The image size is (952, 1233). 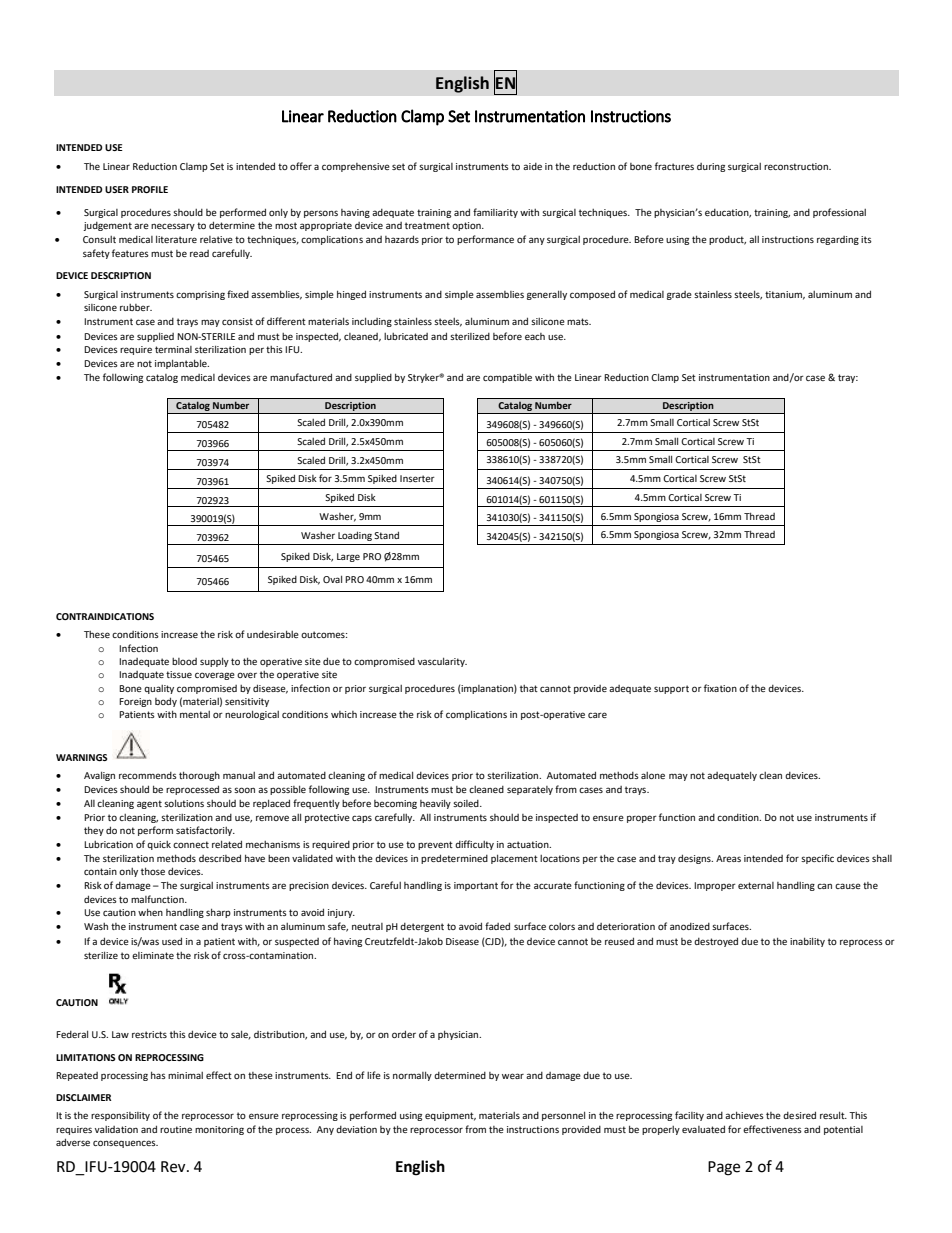 I want to click on Stand, so click(x=386, y=535).
